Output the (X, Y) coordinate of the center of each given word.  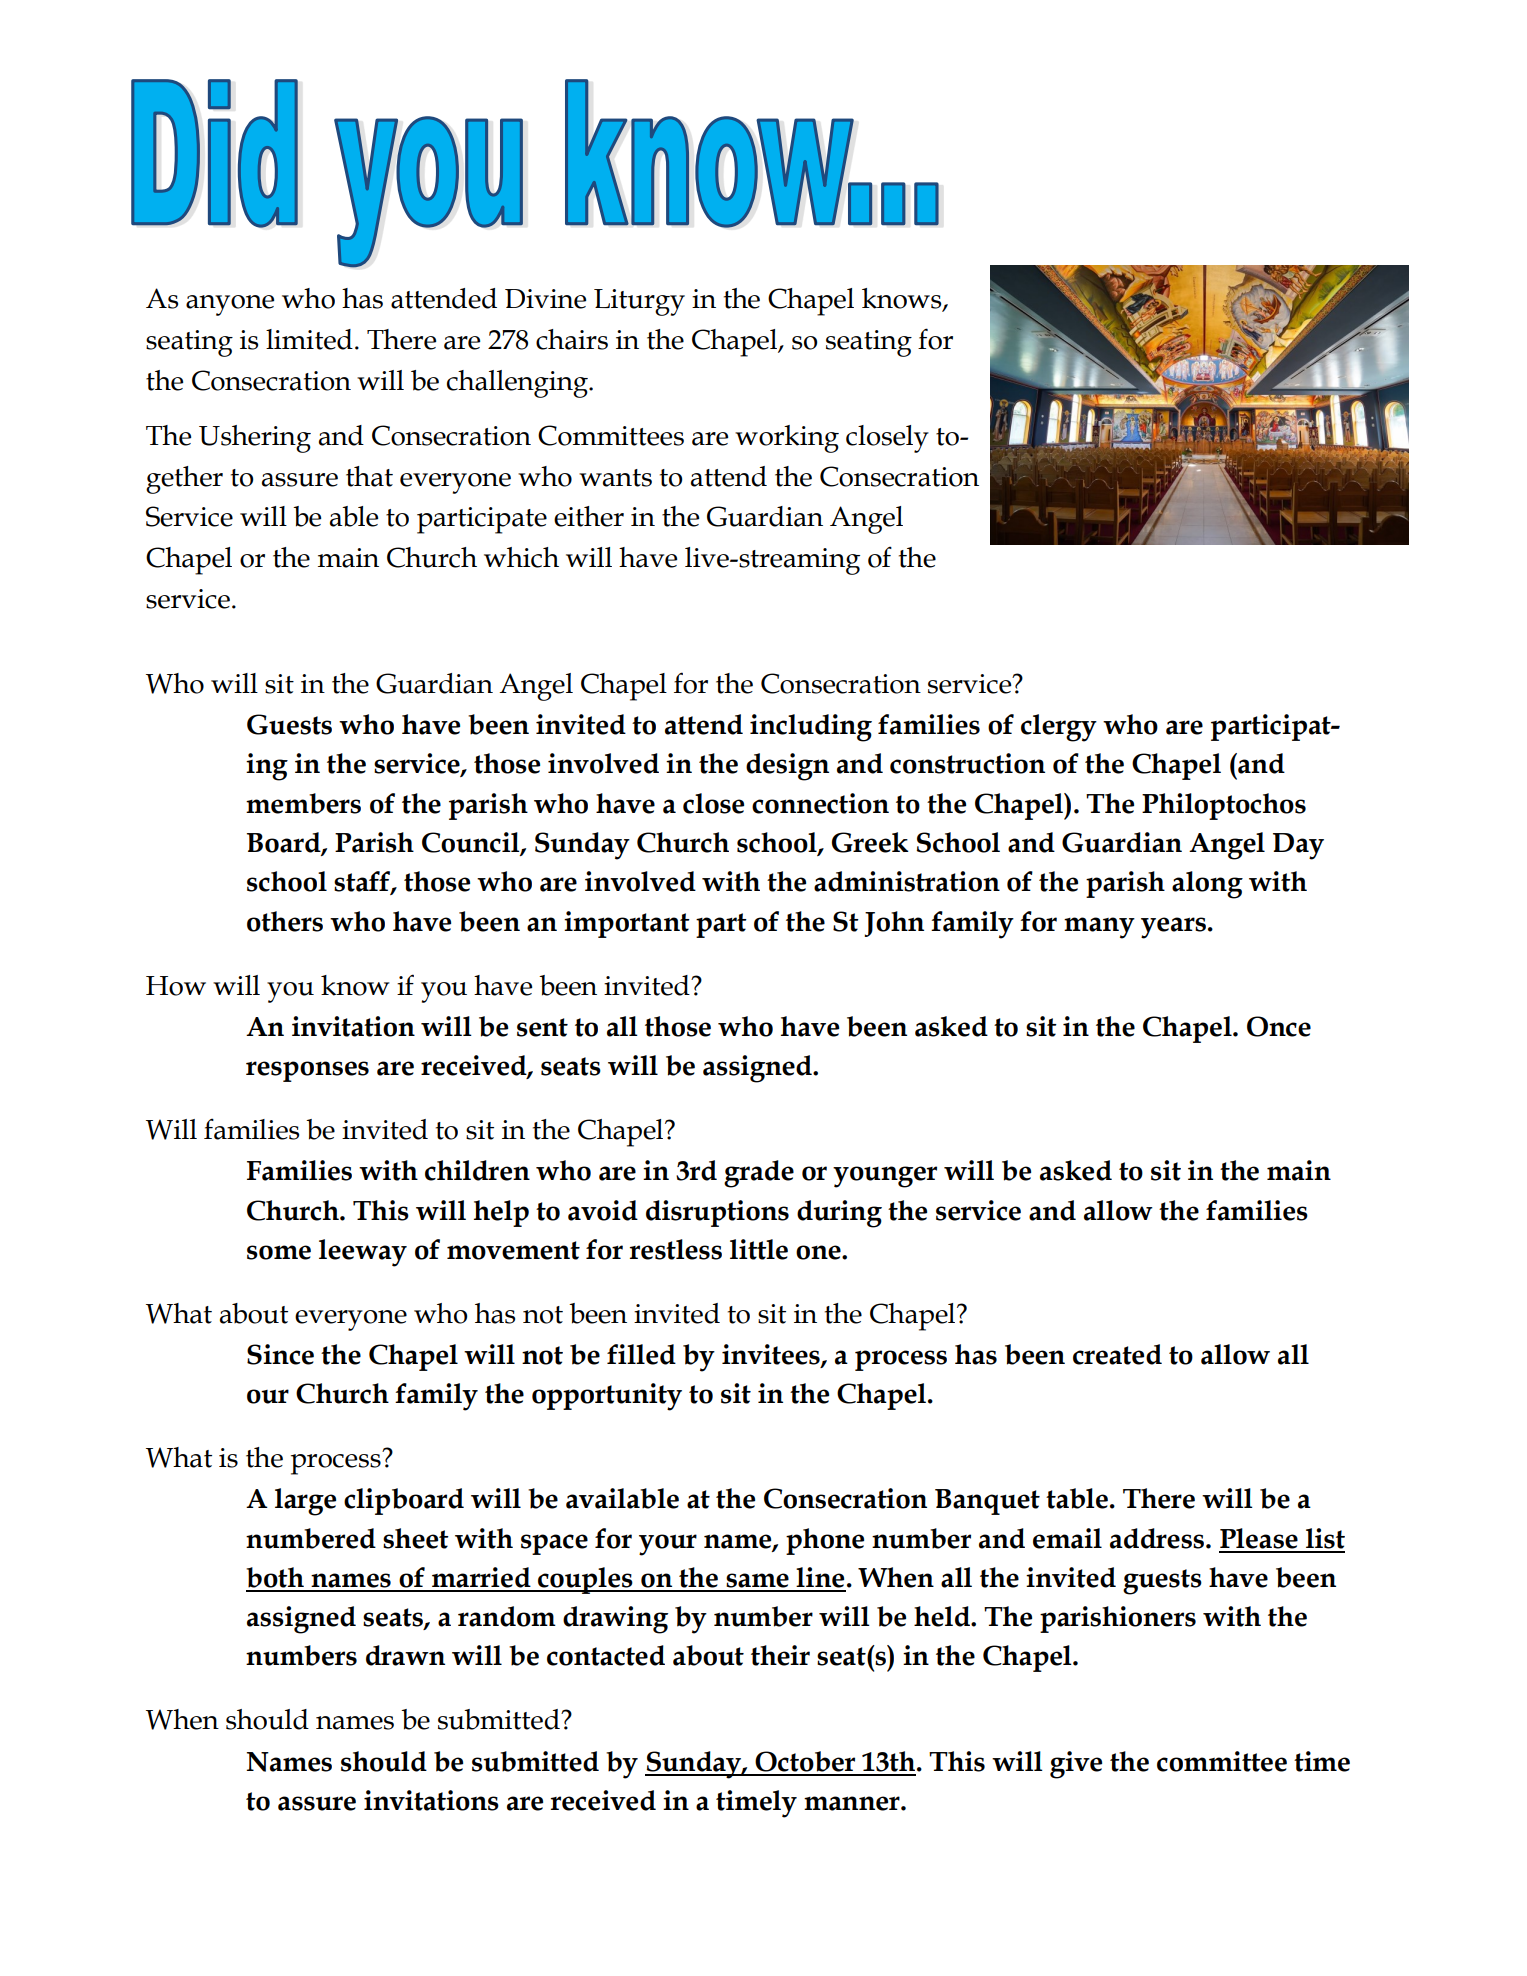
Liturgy (639, 302)
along (1207, 885)
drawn (405, 1655)
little (759, 1249)
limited (309, 339)
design (787, 767)
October (805, 1761)
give (1076, 1765)
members (303, 803)
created (1117, 1354)
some (279, 1252)
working (787, 439)
